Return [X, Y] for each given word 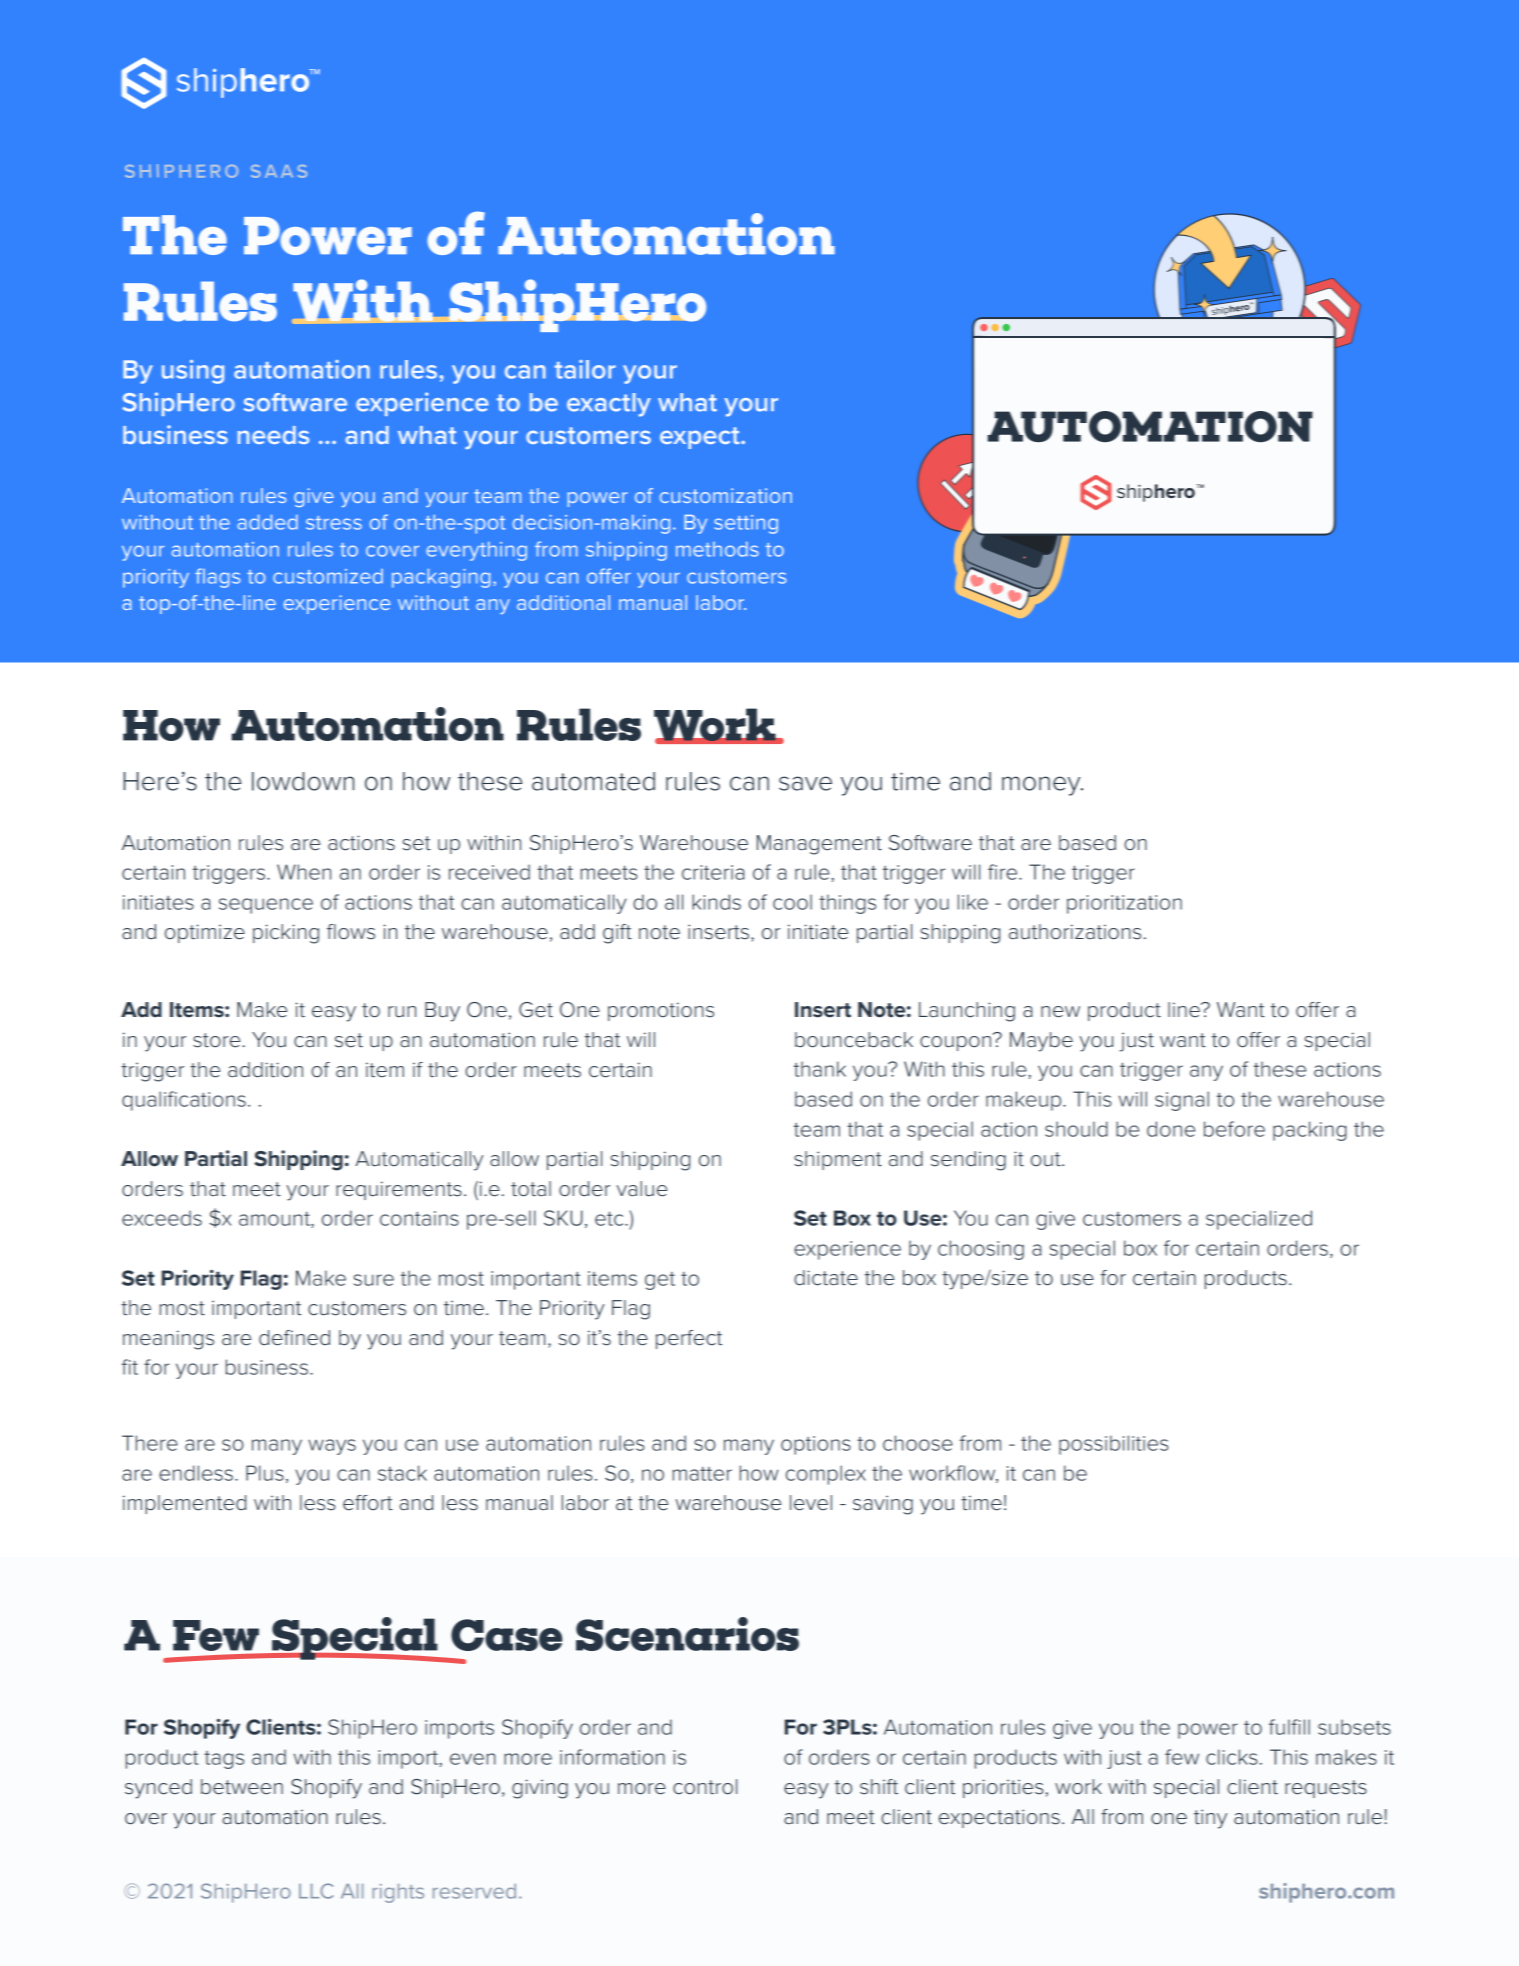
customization [726, 495]
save [805, 783]
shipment [838, 1160]
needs [273, 435]
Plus [265, 1473]
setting [746, 524]
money [1042, 786]
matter [702, 1474]
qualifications [184, 1101]
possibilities [1113, 1445]
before [1234, 1129]
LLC [316, 1891]
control [705, 1787]
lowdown [303, 781]
